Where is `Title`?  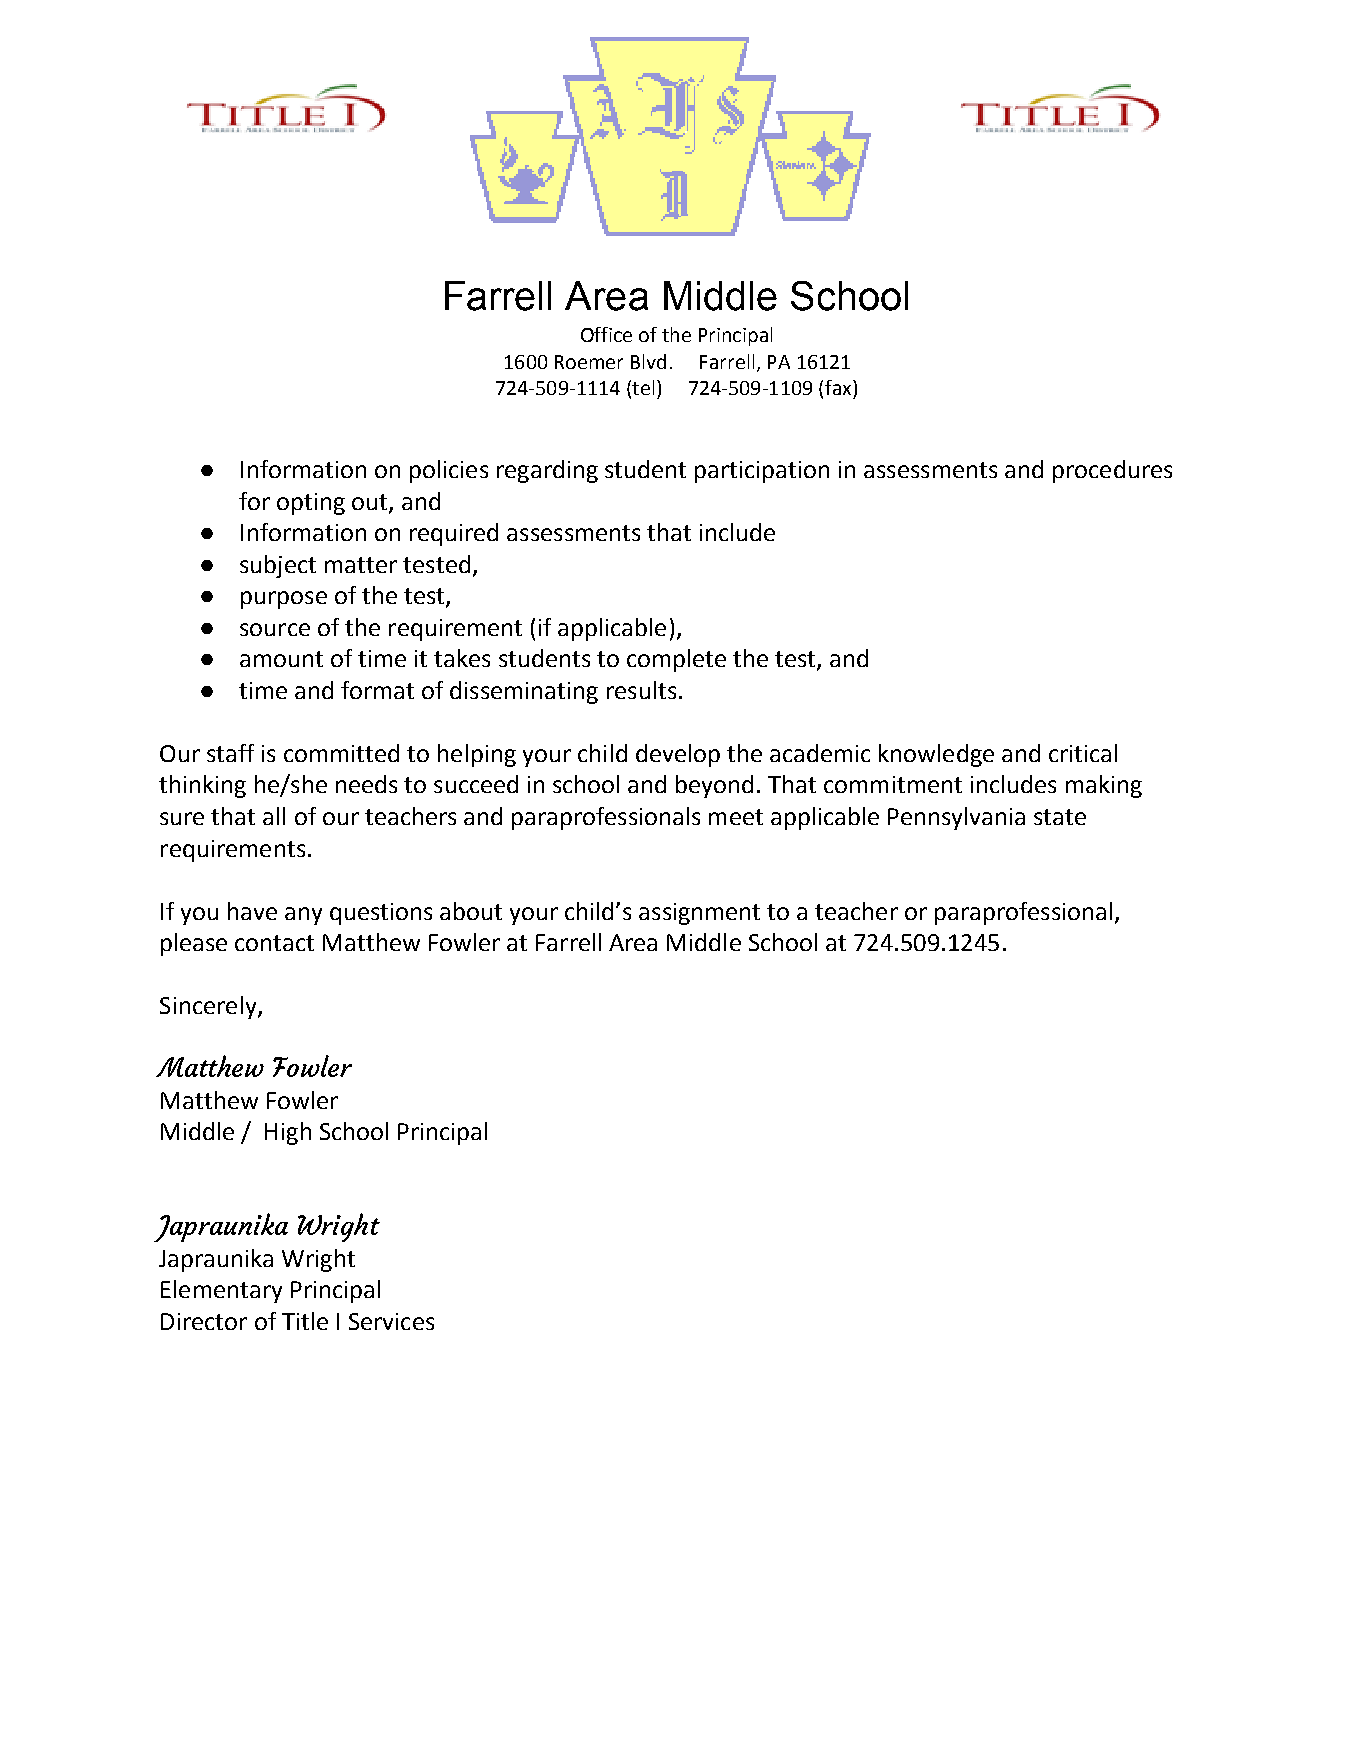 Title is located at coordinates (305, 1321).
